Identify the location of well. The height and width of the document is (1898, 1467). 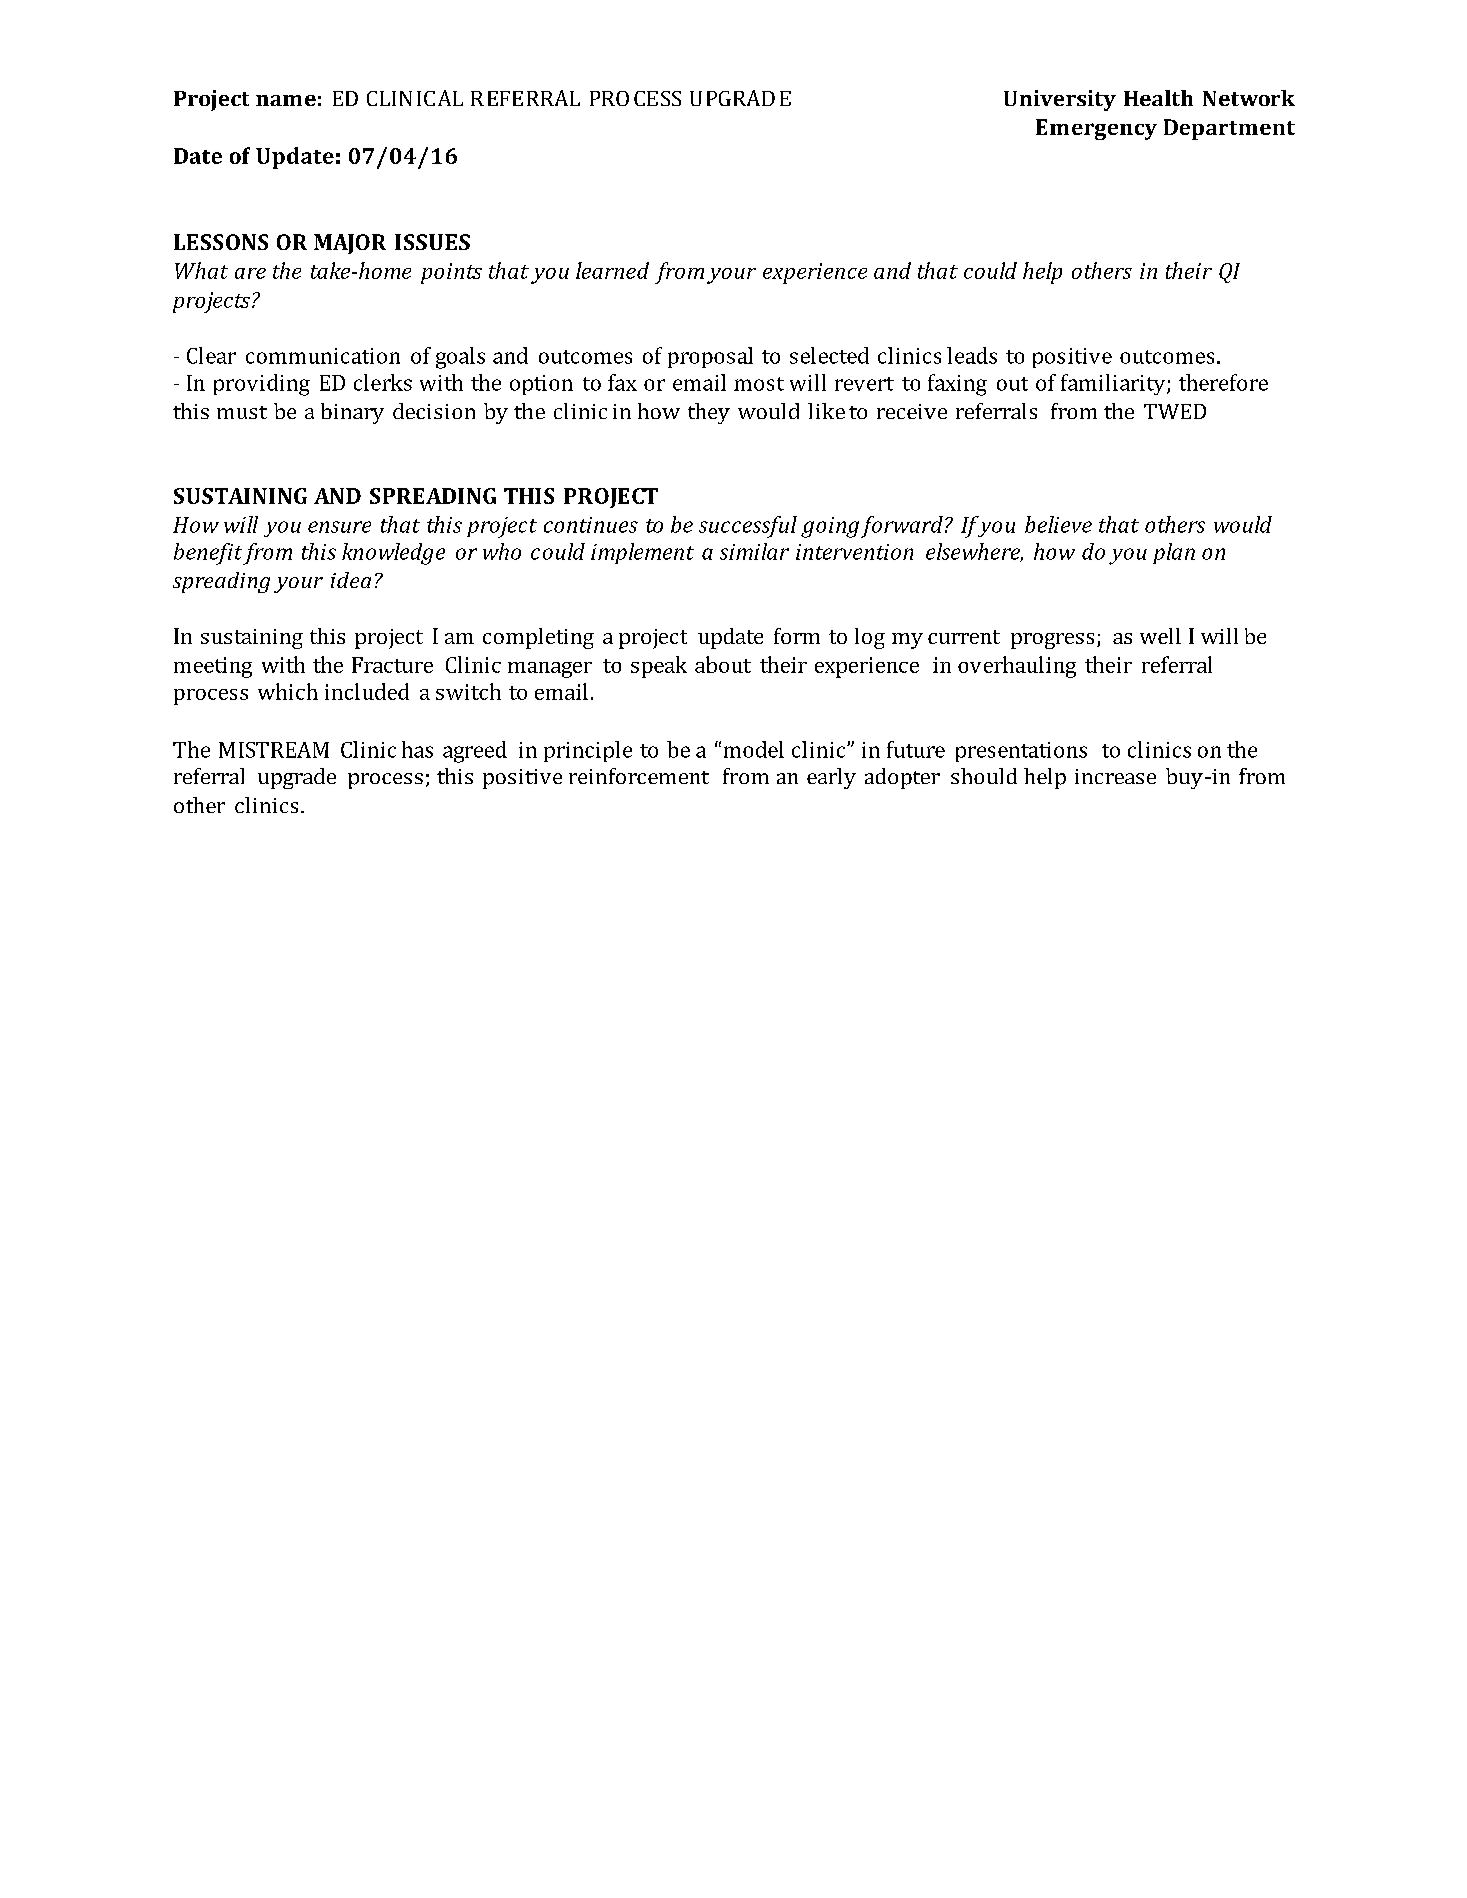
(1160, 636).
